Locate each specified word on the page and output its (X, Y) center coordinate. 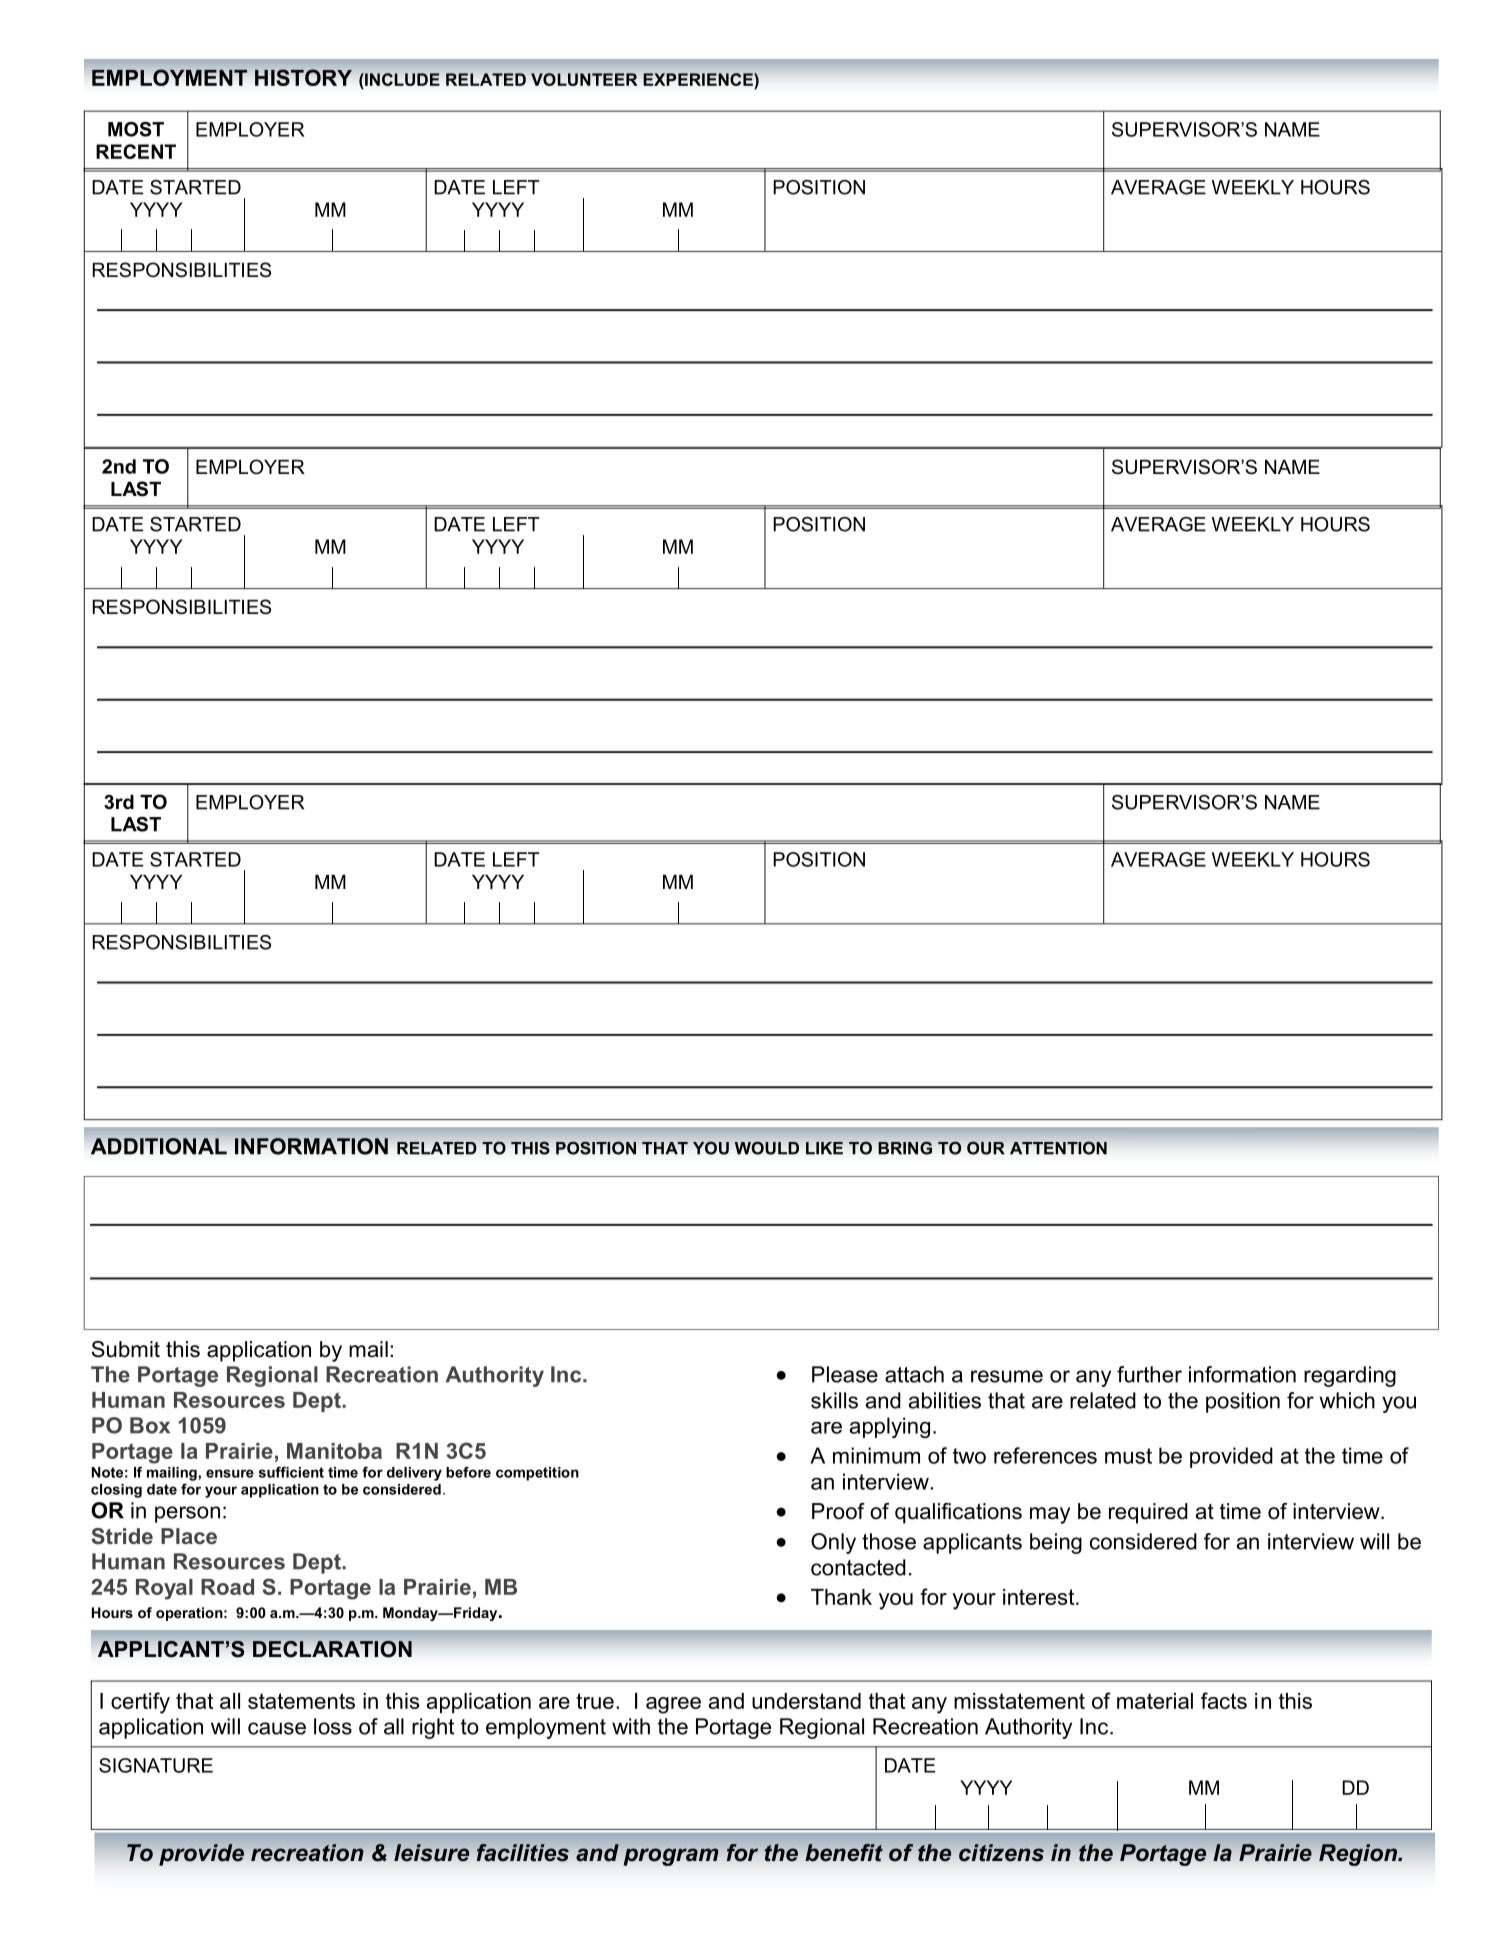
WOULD (767, 1148)
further (1149, 1374)
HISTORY (303, 77)
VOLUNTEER (584, 79)
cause (277, 1728)
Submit (126, 1349)
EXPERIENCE (699, 79)
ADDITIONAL (159, 1146)
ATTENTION (1058, 1148)
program (671, 1857)
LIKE (824, 1148)
